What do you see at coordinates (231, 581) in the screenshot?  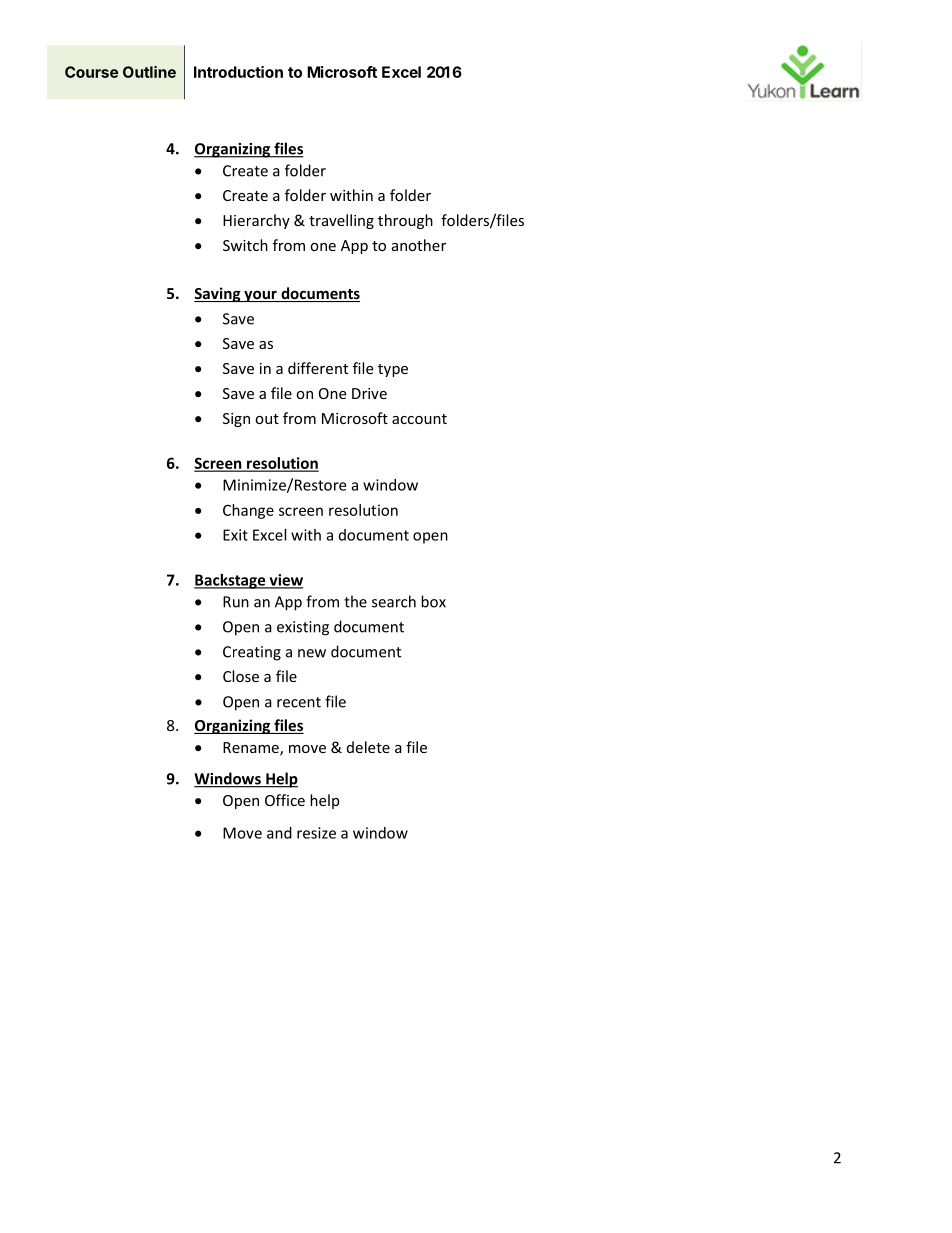 I see `Backstage` at bounding box center [231, 581].
